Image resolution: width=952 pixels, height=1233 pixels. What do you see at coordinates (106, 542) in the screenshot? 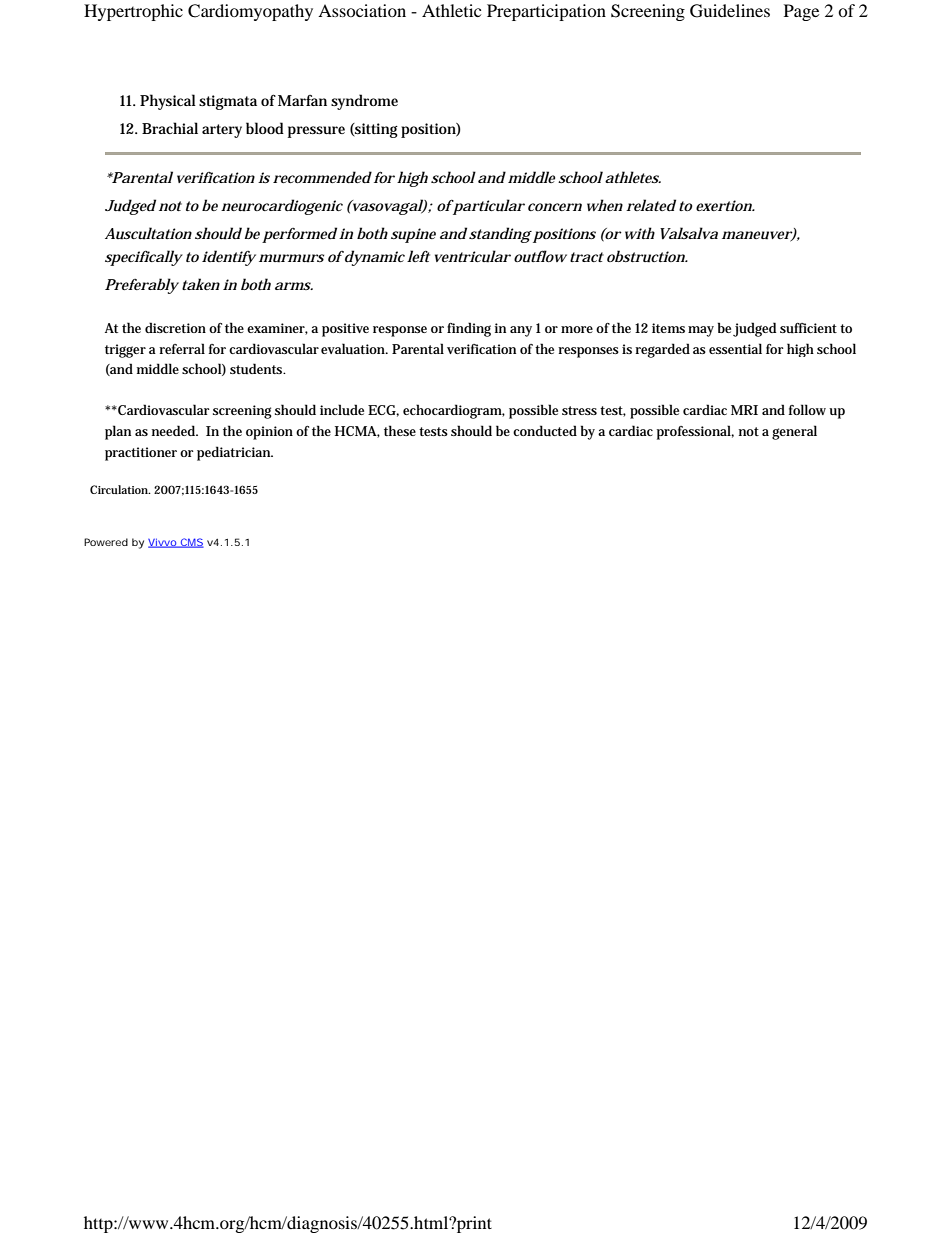
I see `Powered` at bounding box center [106, 542].
